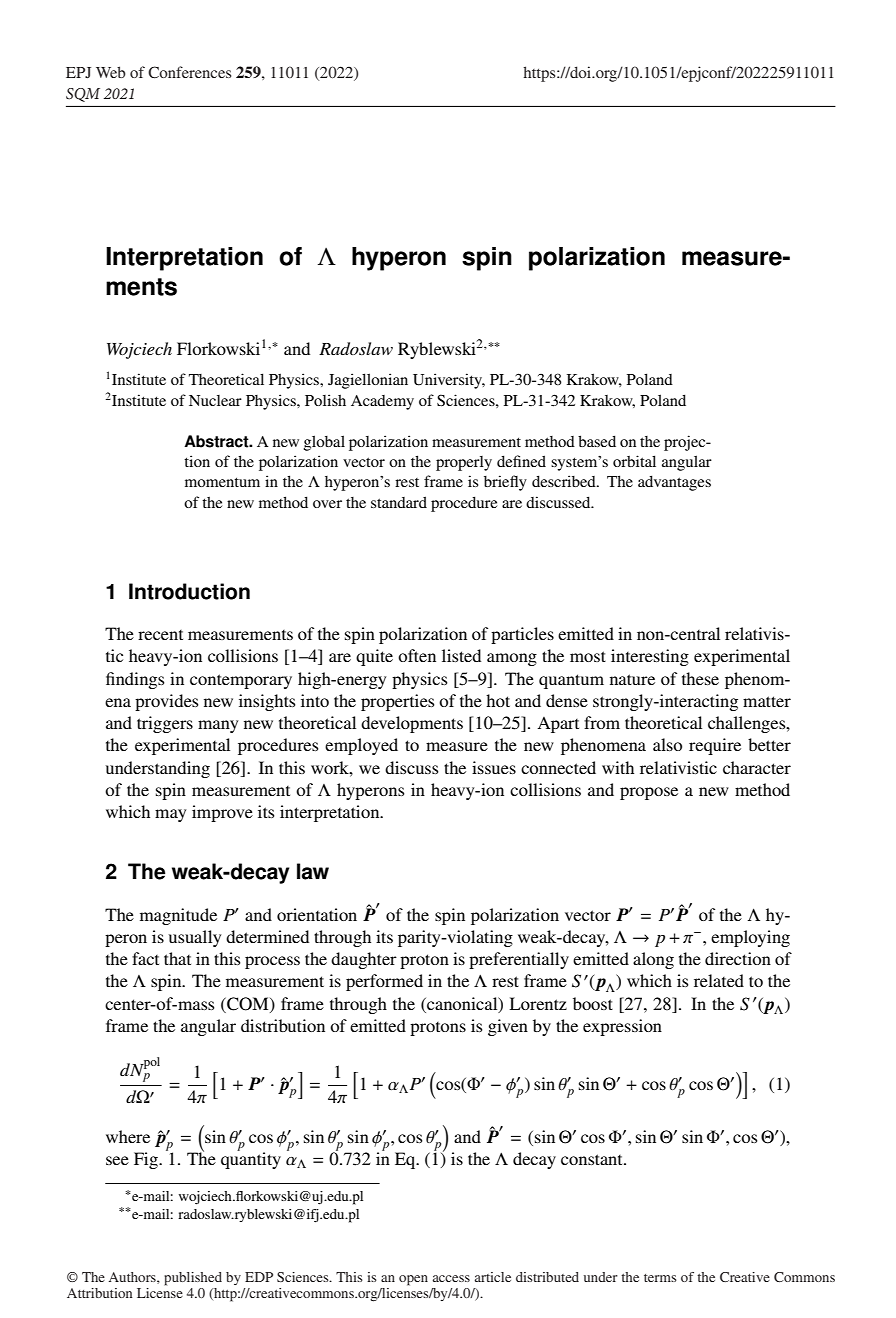  I want to click on these, so click(700, 678).
